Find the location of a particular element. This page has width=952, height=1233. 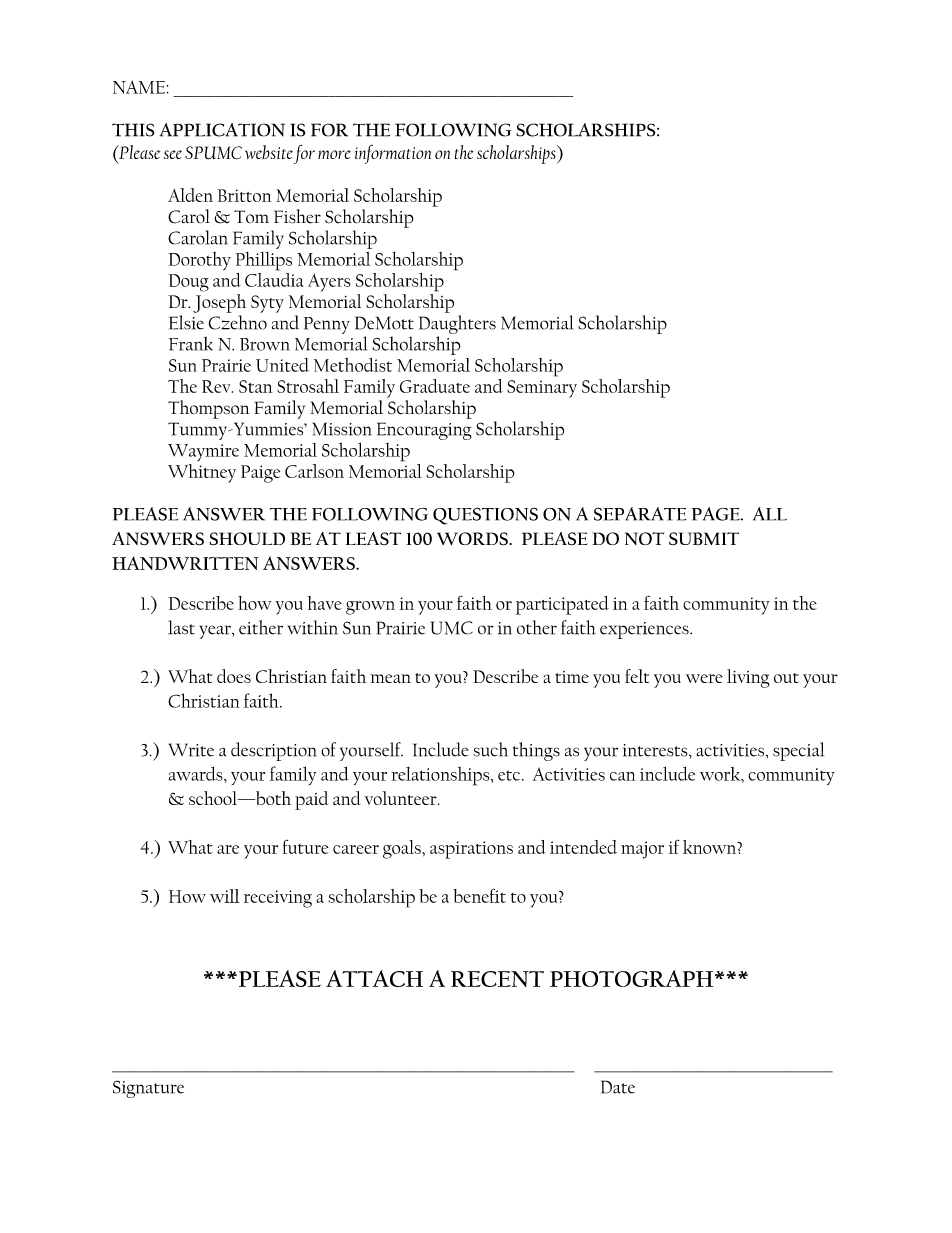

other is located at coordinates (537, 627).
